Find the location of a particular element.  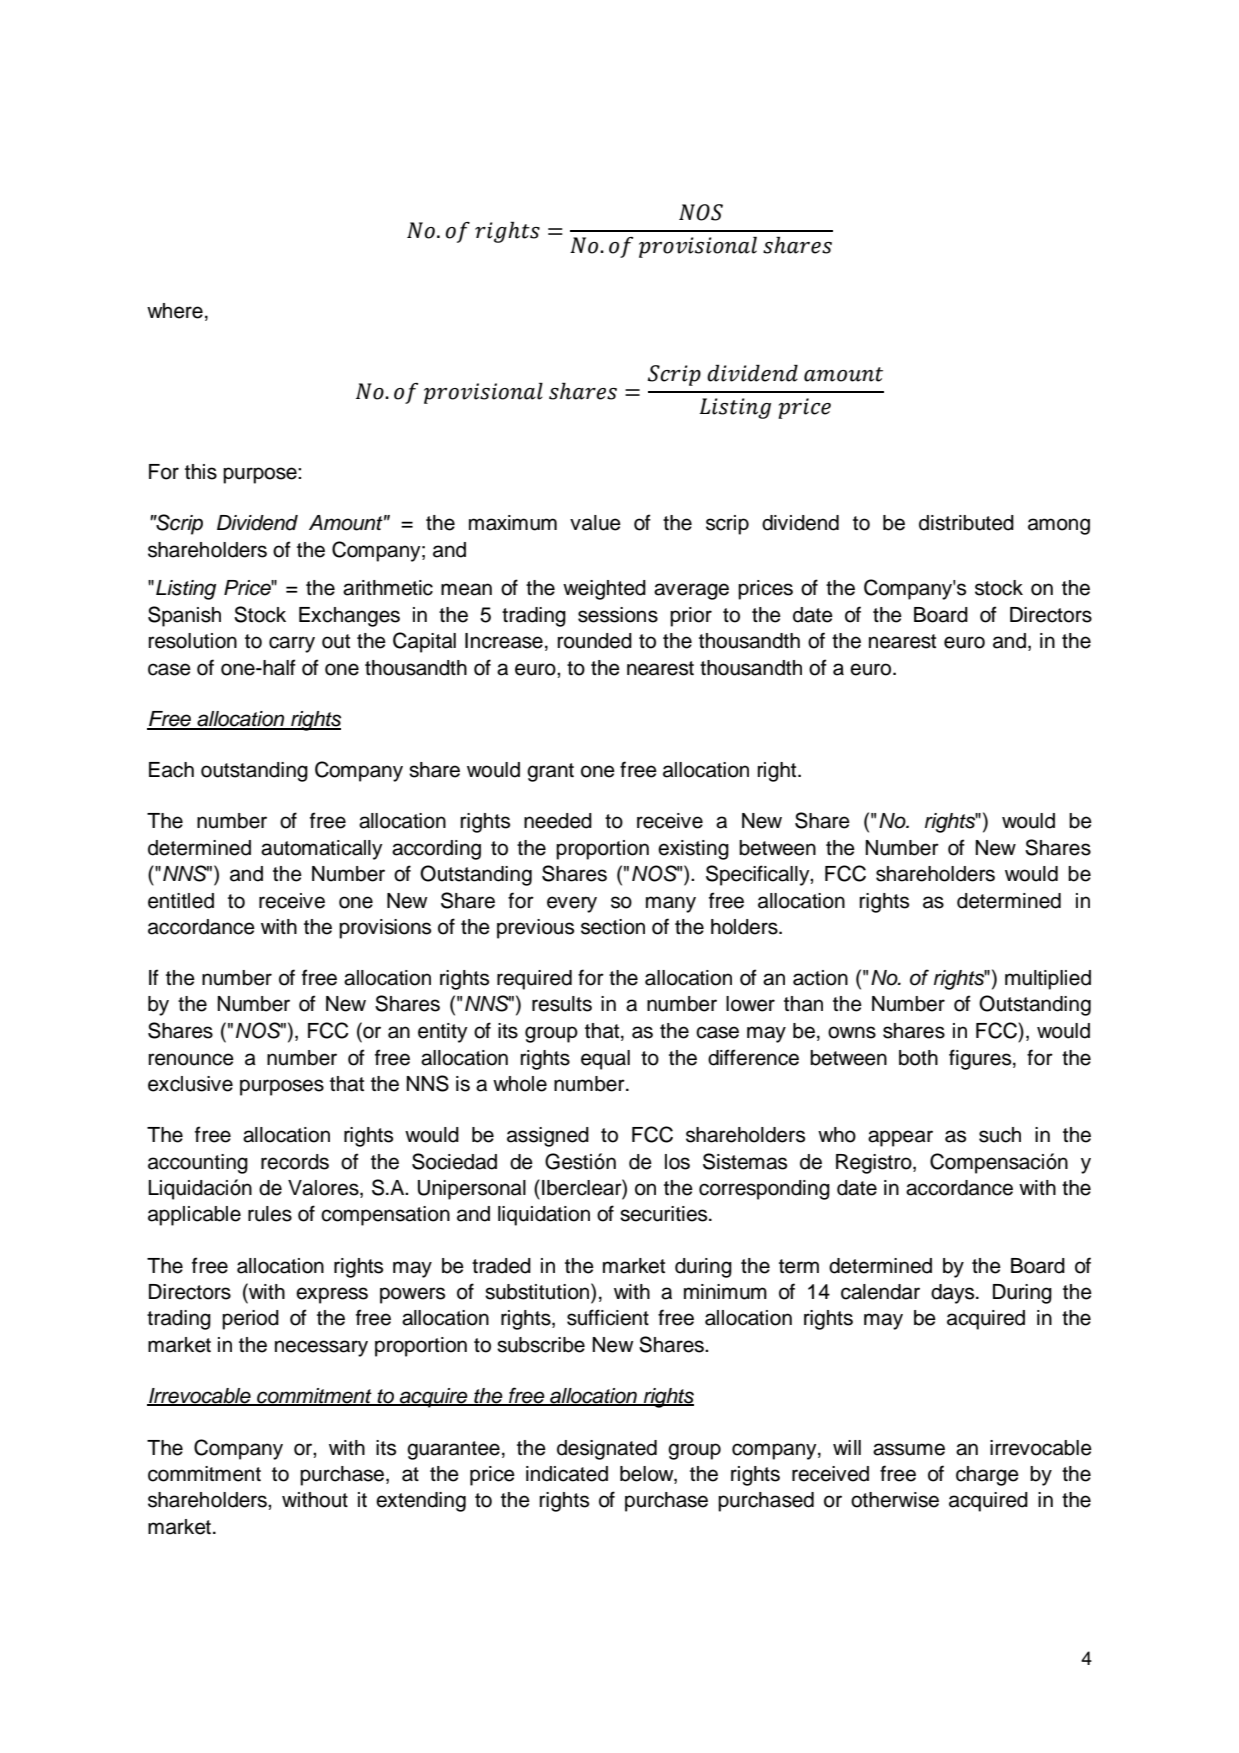

section is located at coordinates (613, 927).
